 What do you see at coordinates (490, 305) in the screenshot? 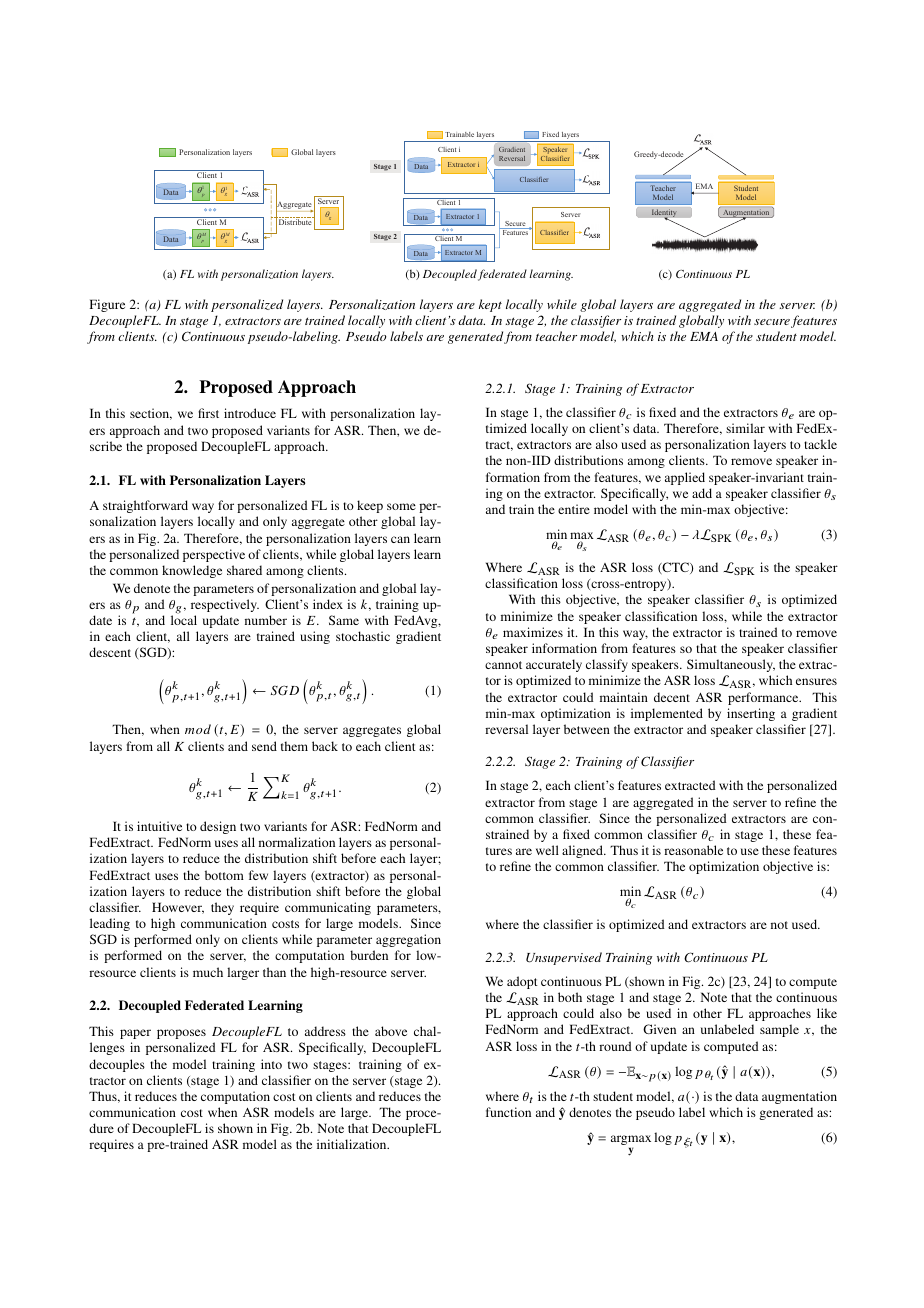
I see `kept` at bounding box center [490, 305].
